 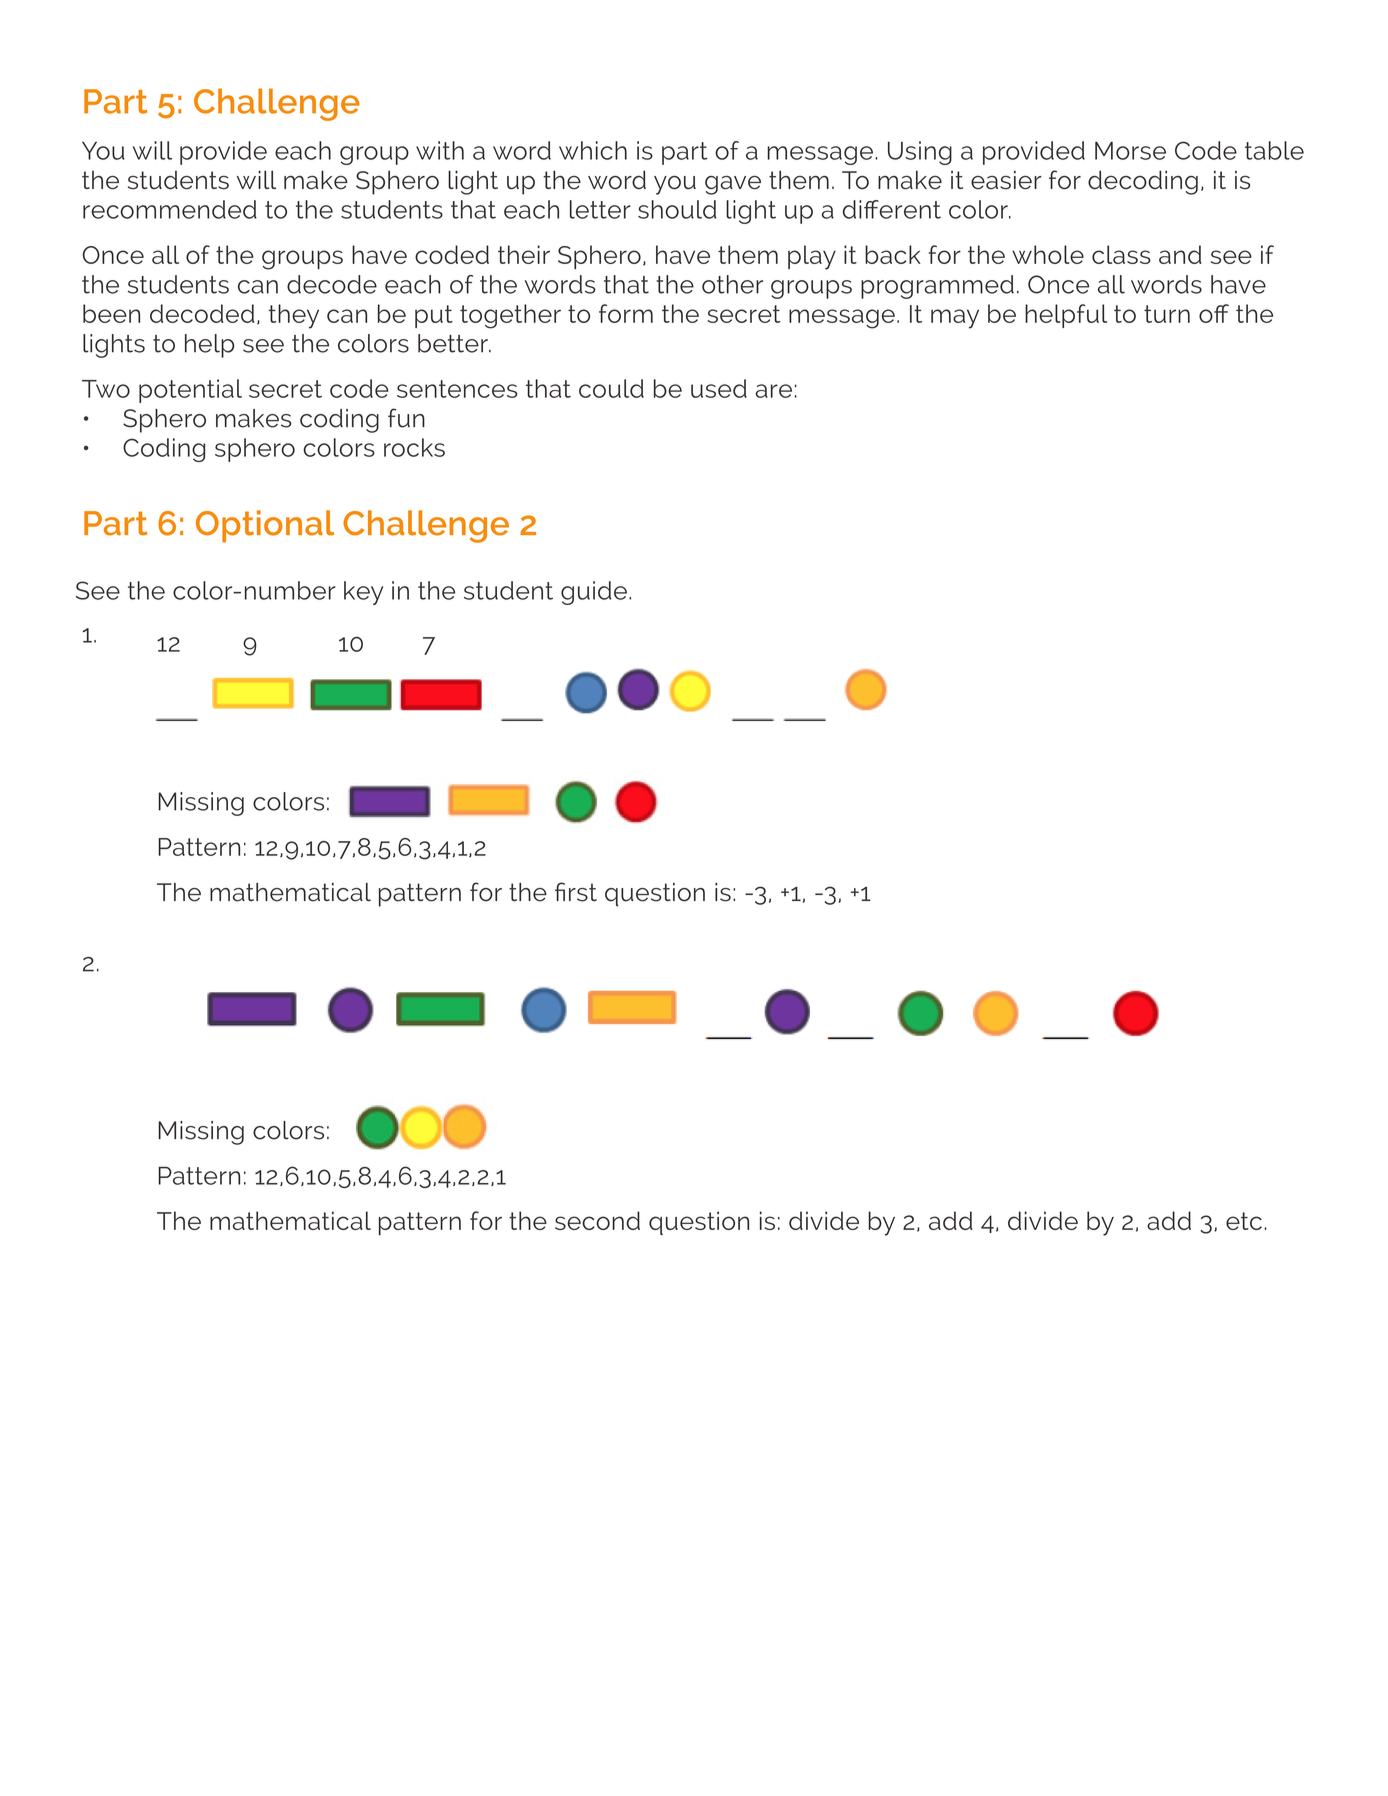 I want to click on first, so click(x=576, y=892).
